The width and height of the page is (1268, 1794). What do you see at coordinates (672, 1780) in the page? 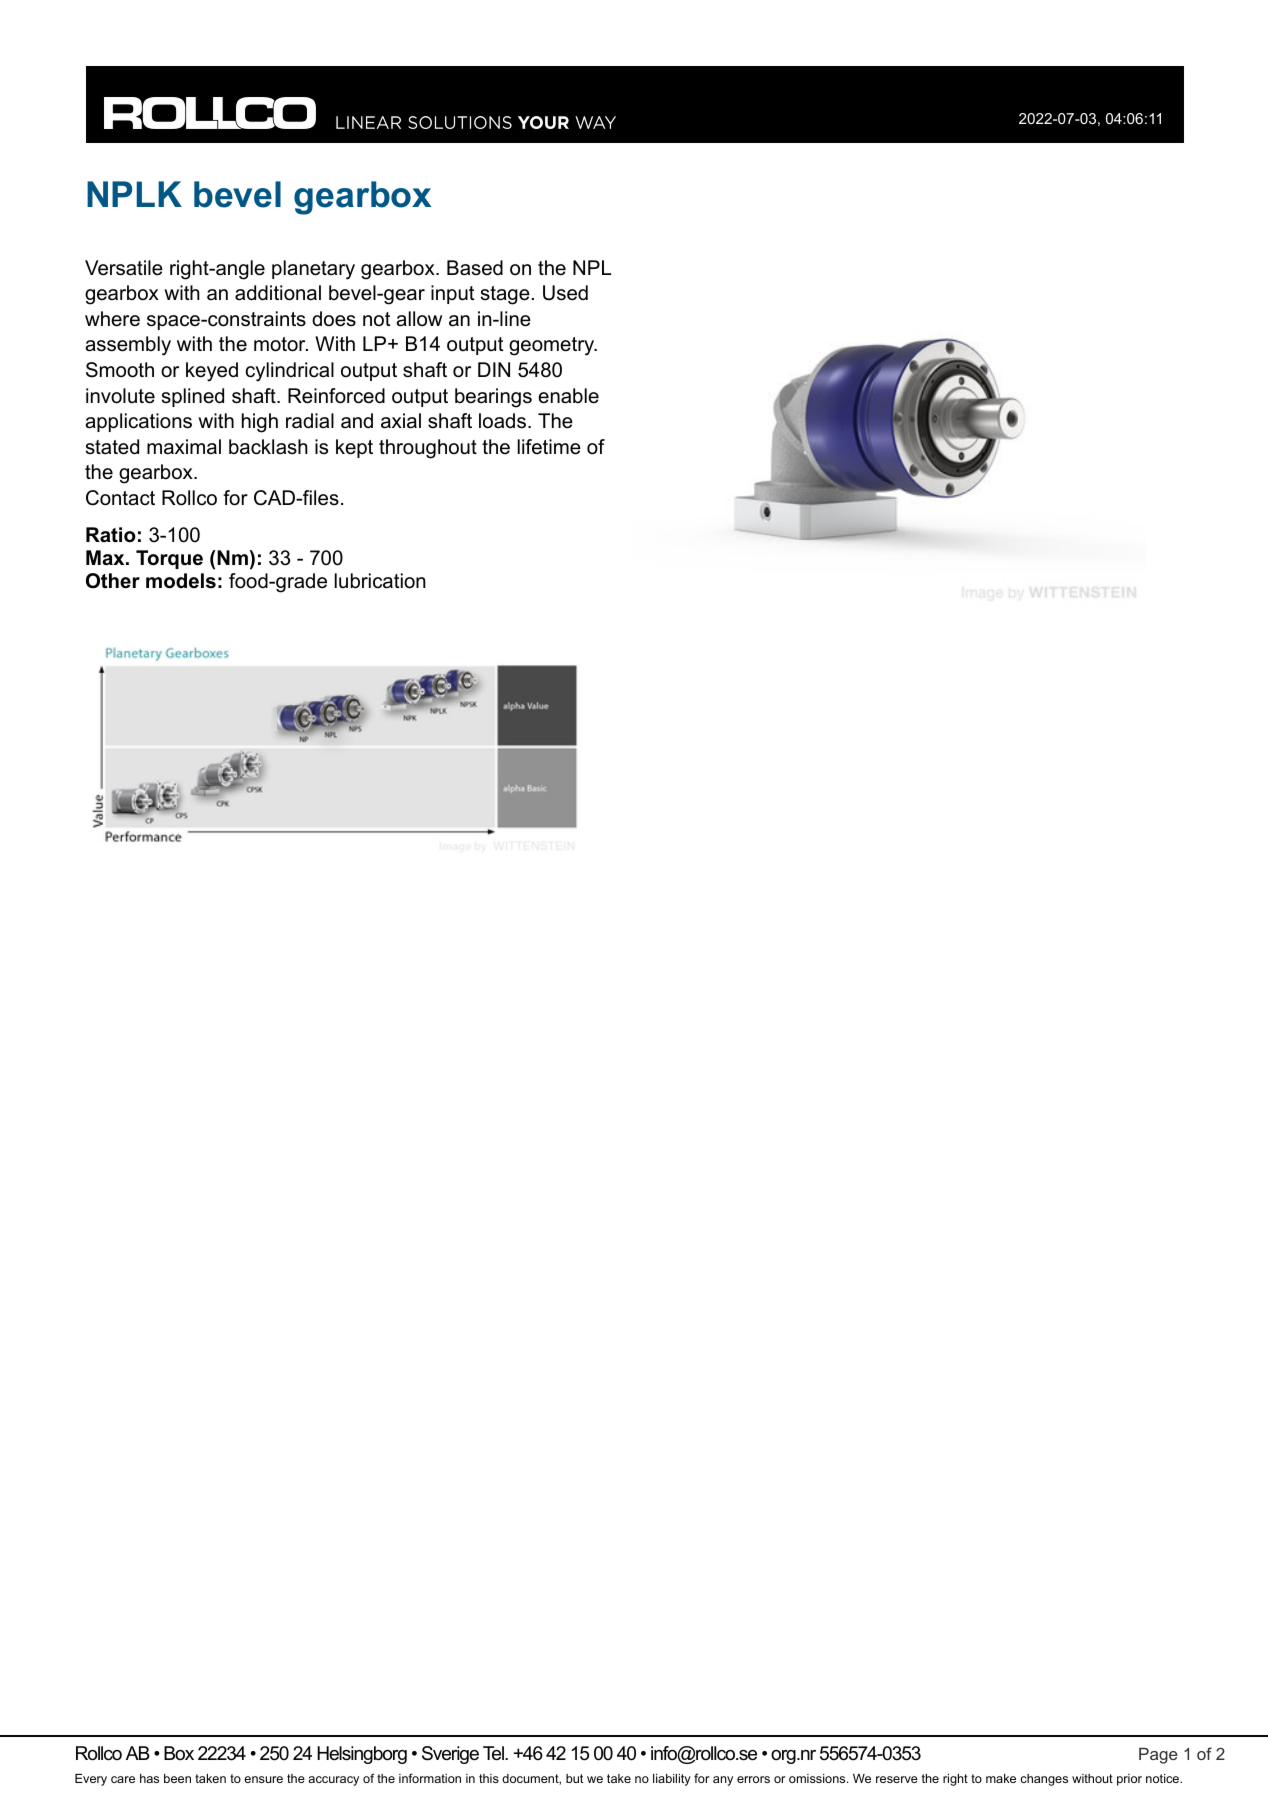
I see `liability` at bounding box center [672, 1780].
